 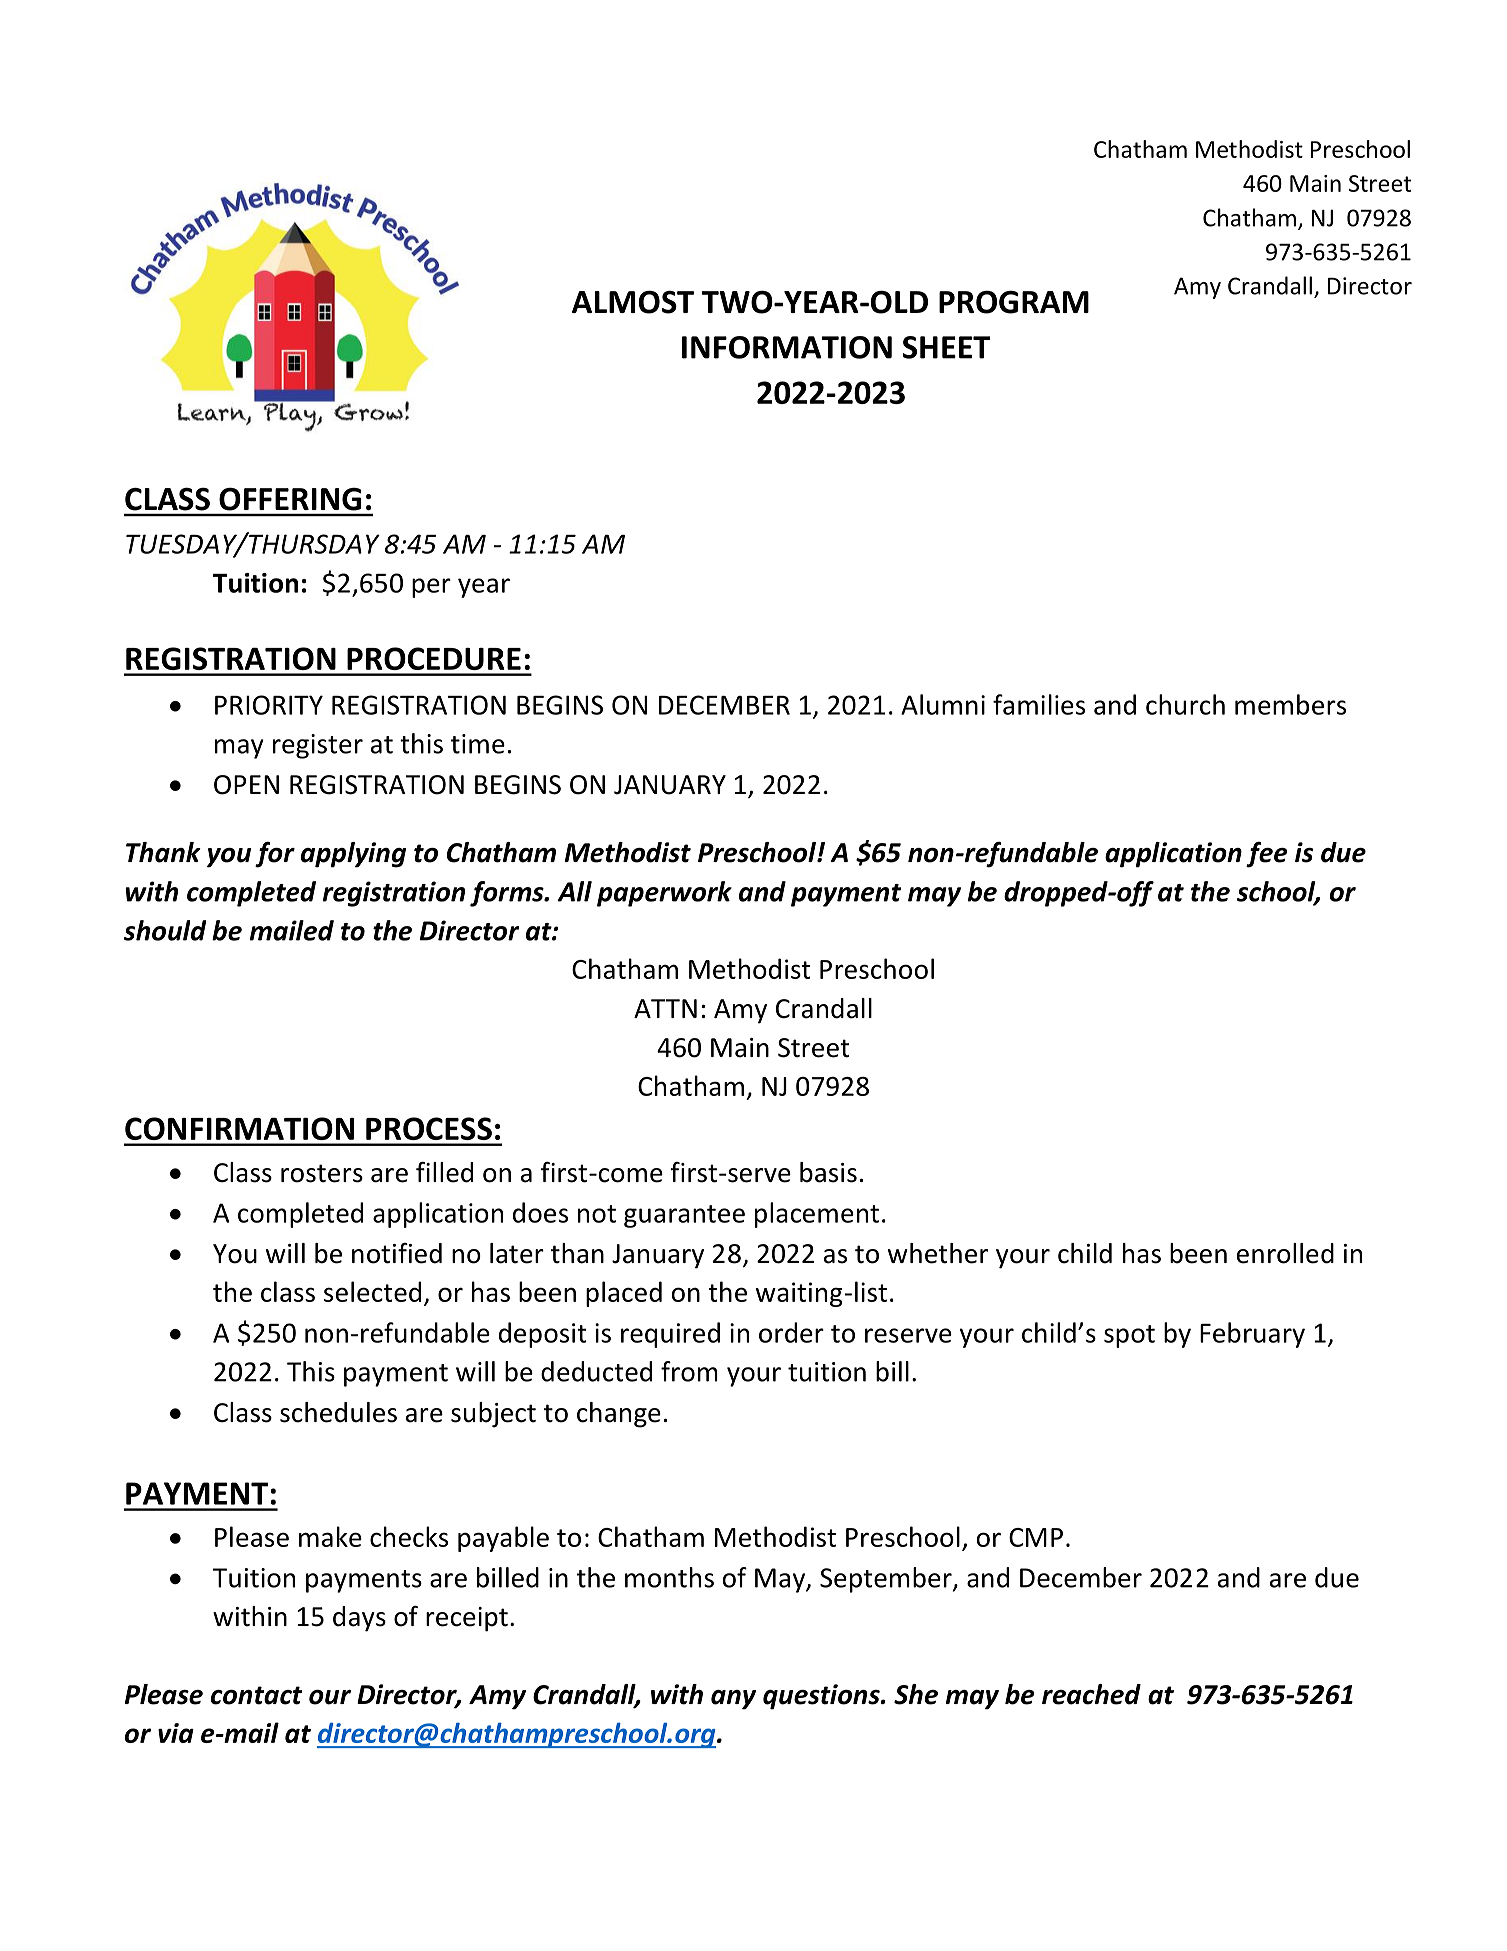 I want to click on Alumni, so click(x=943, y=704).
